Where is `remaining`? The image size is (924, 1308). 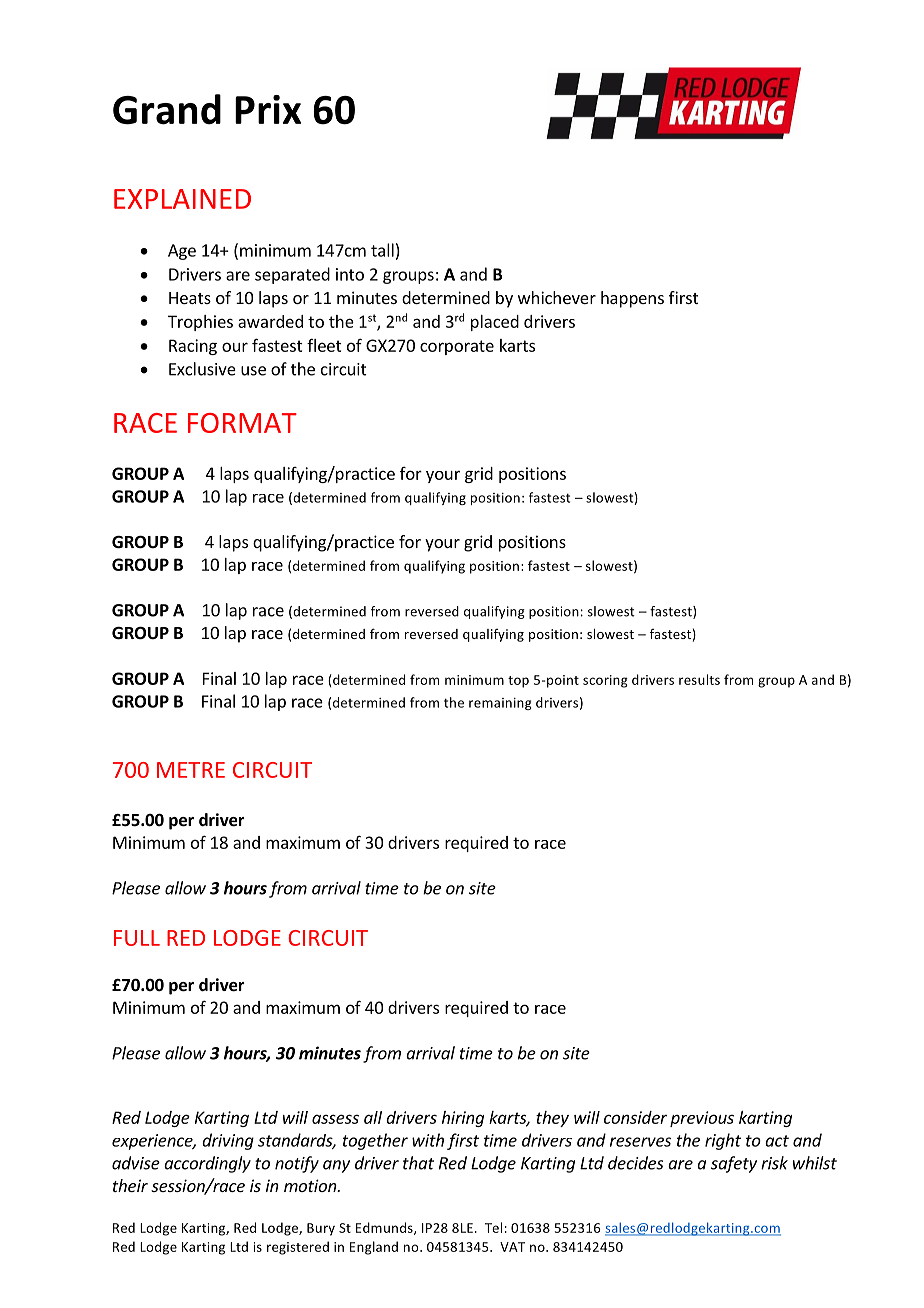 remaining is located at coordinates (500, 704).
